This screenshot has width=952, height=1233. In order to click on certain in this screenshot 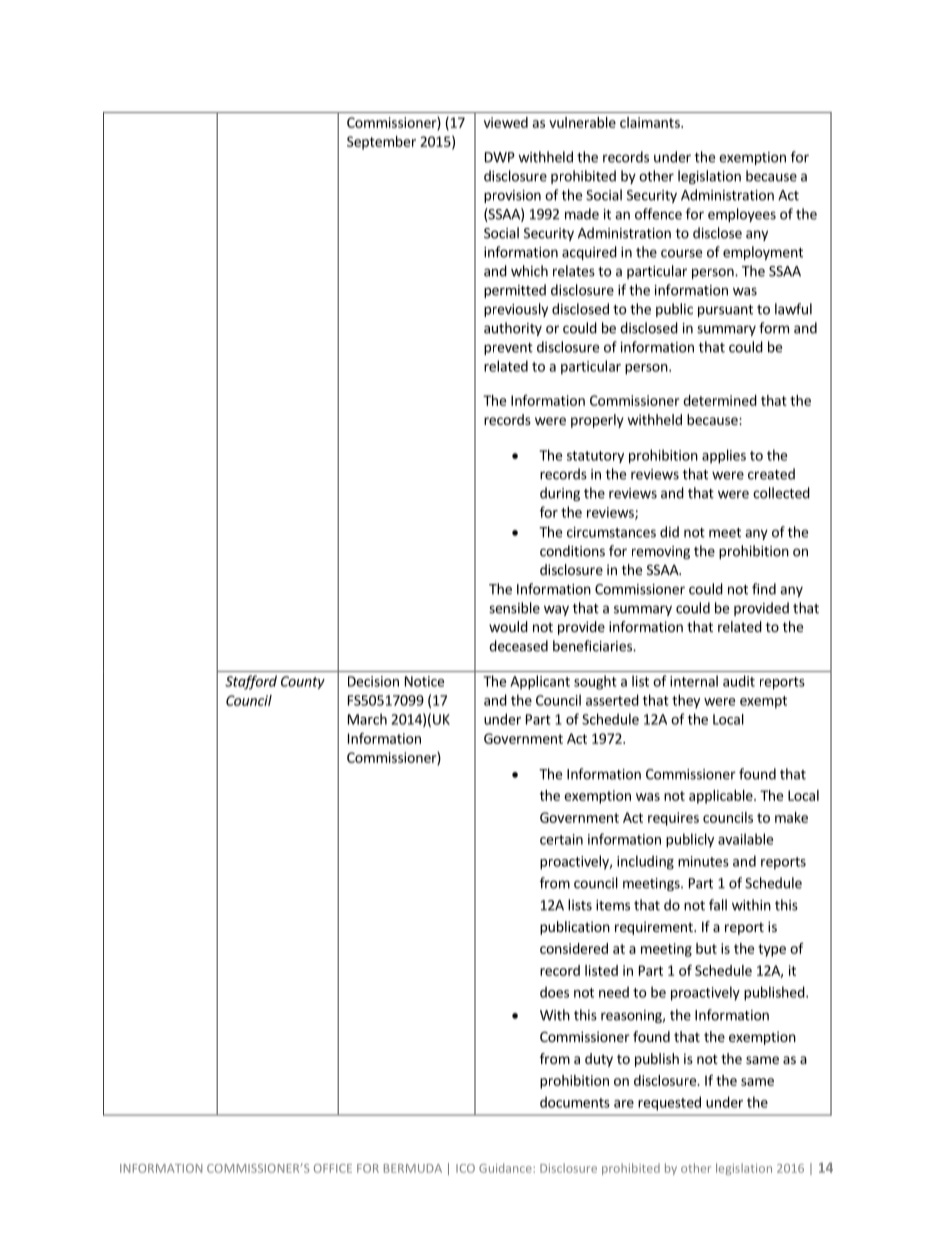, I will do `click(561, 839)`.
